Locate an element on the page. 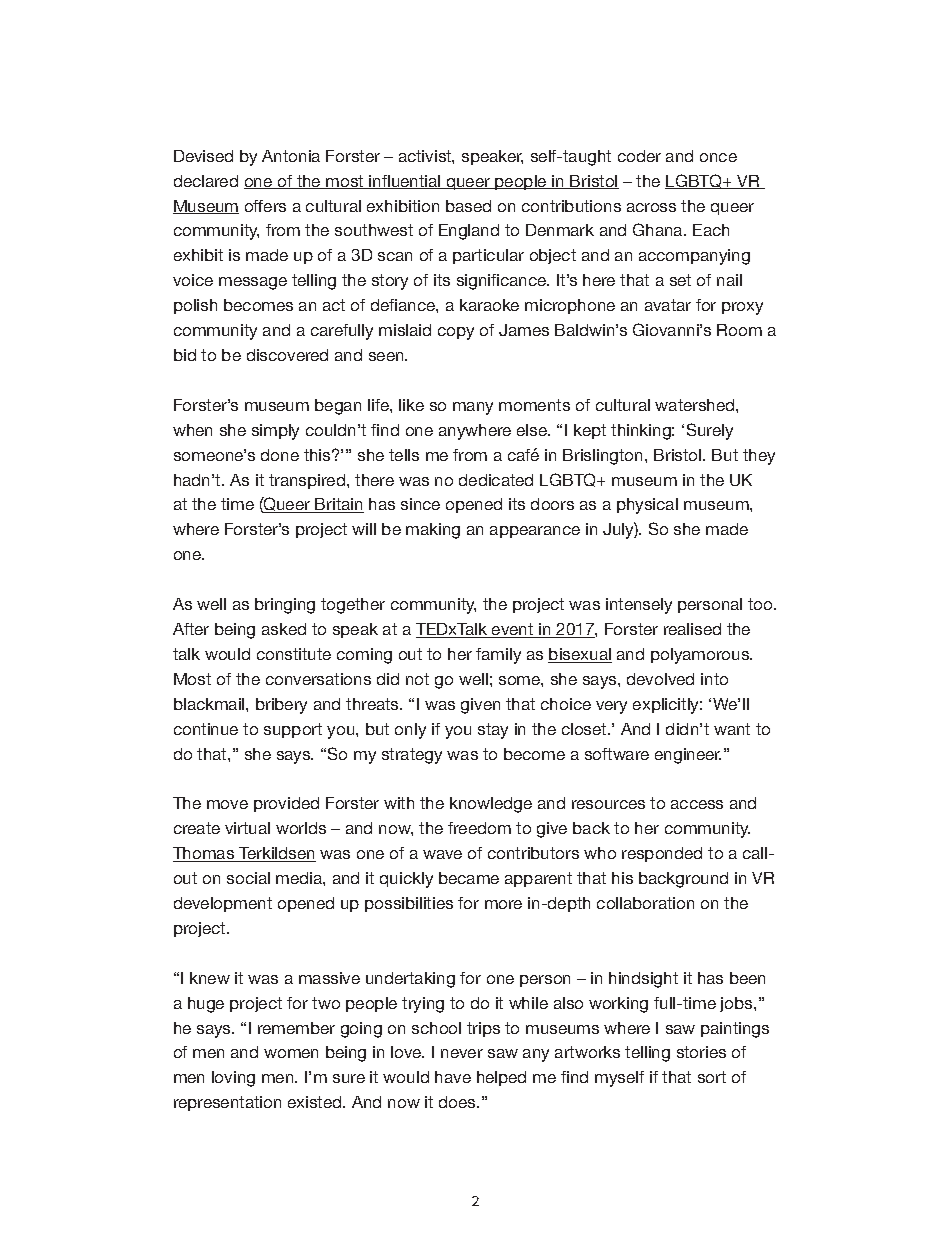 This page has width=952, height=1233. event is located at coordinates (513, 630).
